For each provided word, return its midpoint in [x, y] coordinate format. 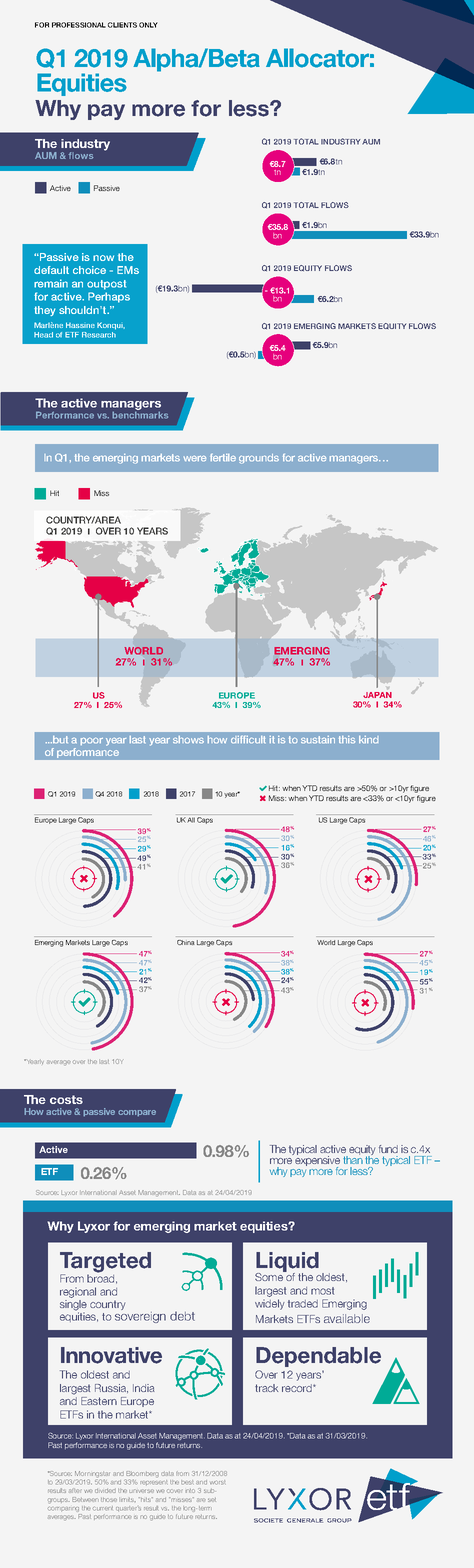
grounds [259, 459]
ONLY [148, 25]
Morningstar [92, 1475]
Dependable [318, 1357]
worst [217, 1482]
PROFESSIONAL [79, 25]
